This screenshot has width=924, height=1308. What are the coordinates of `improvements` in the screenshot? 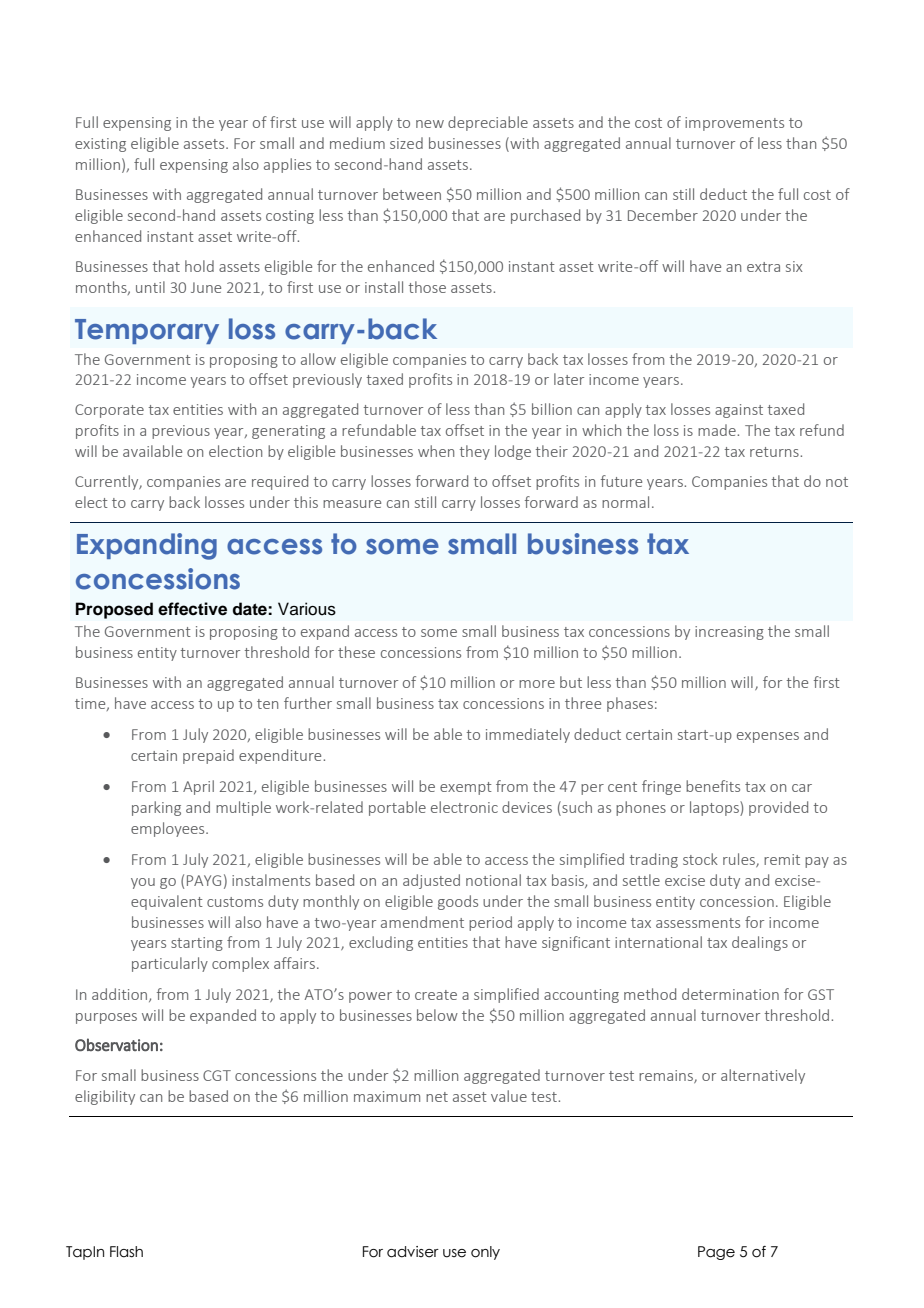 It's located at (734, 124).
